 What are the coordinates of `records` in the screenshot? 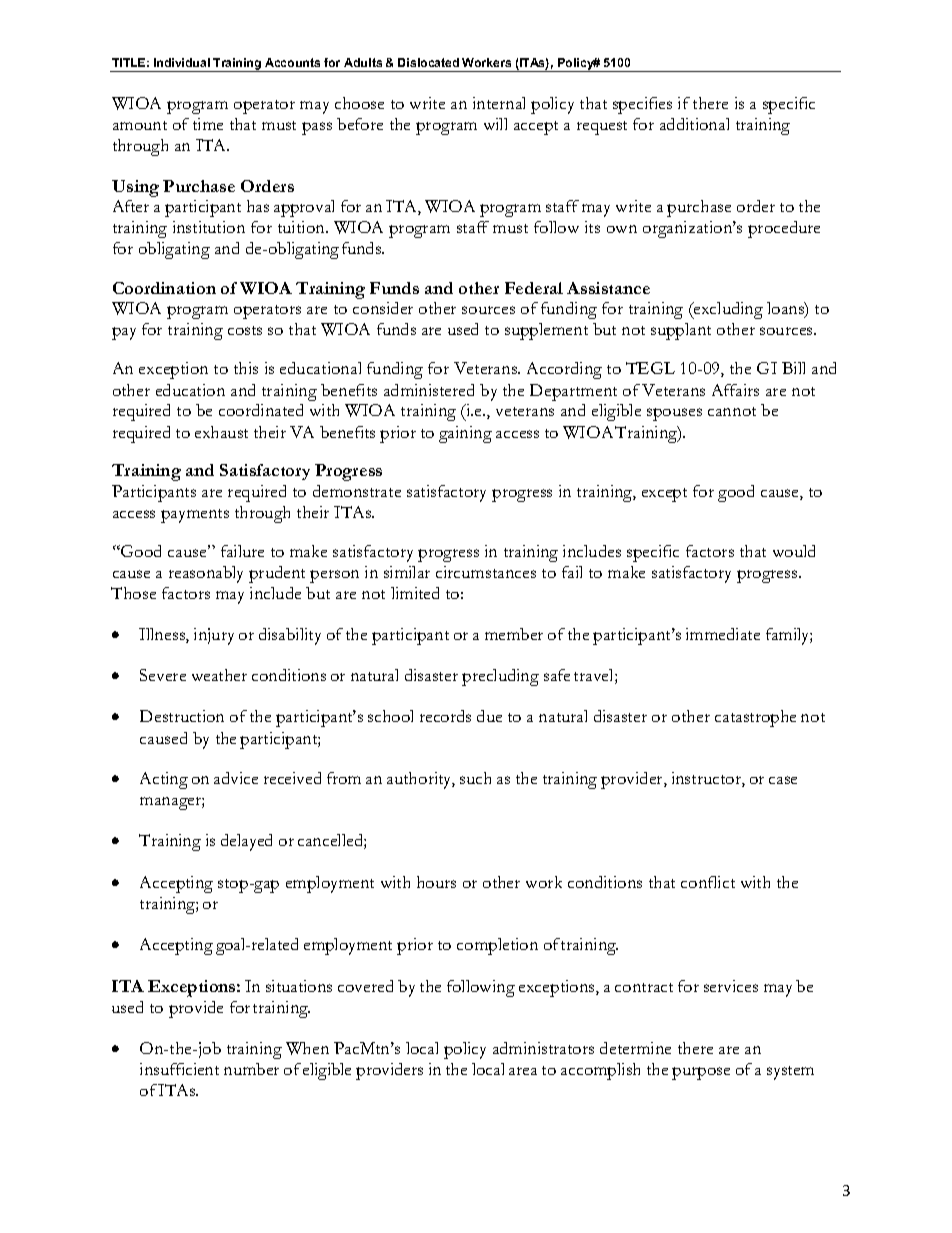 It's located at (445, 716).
